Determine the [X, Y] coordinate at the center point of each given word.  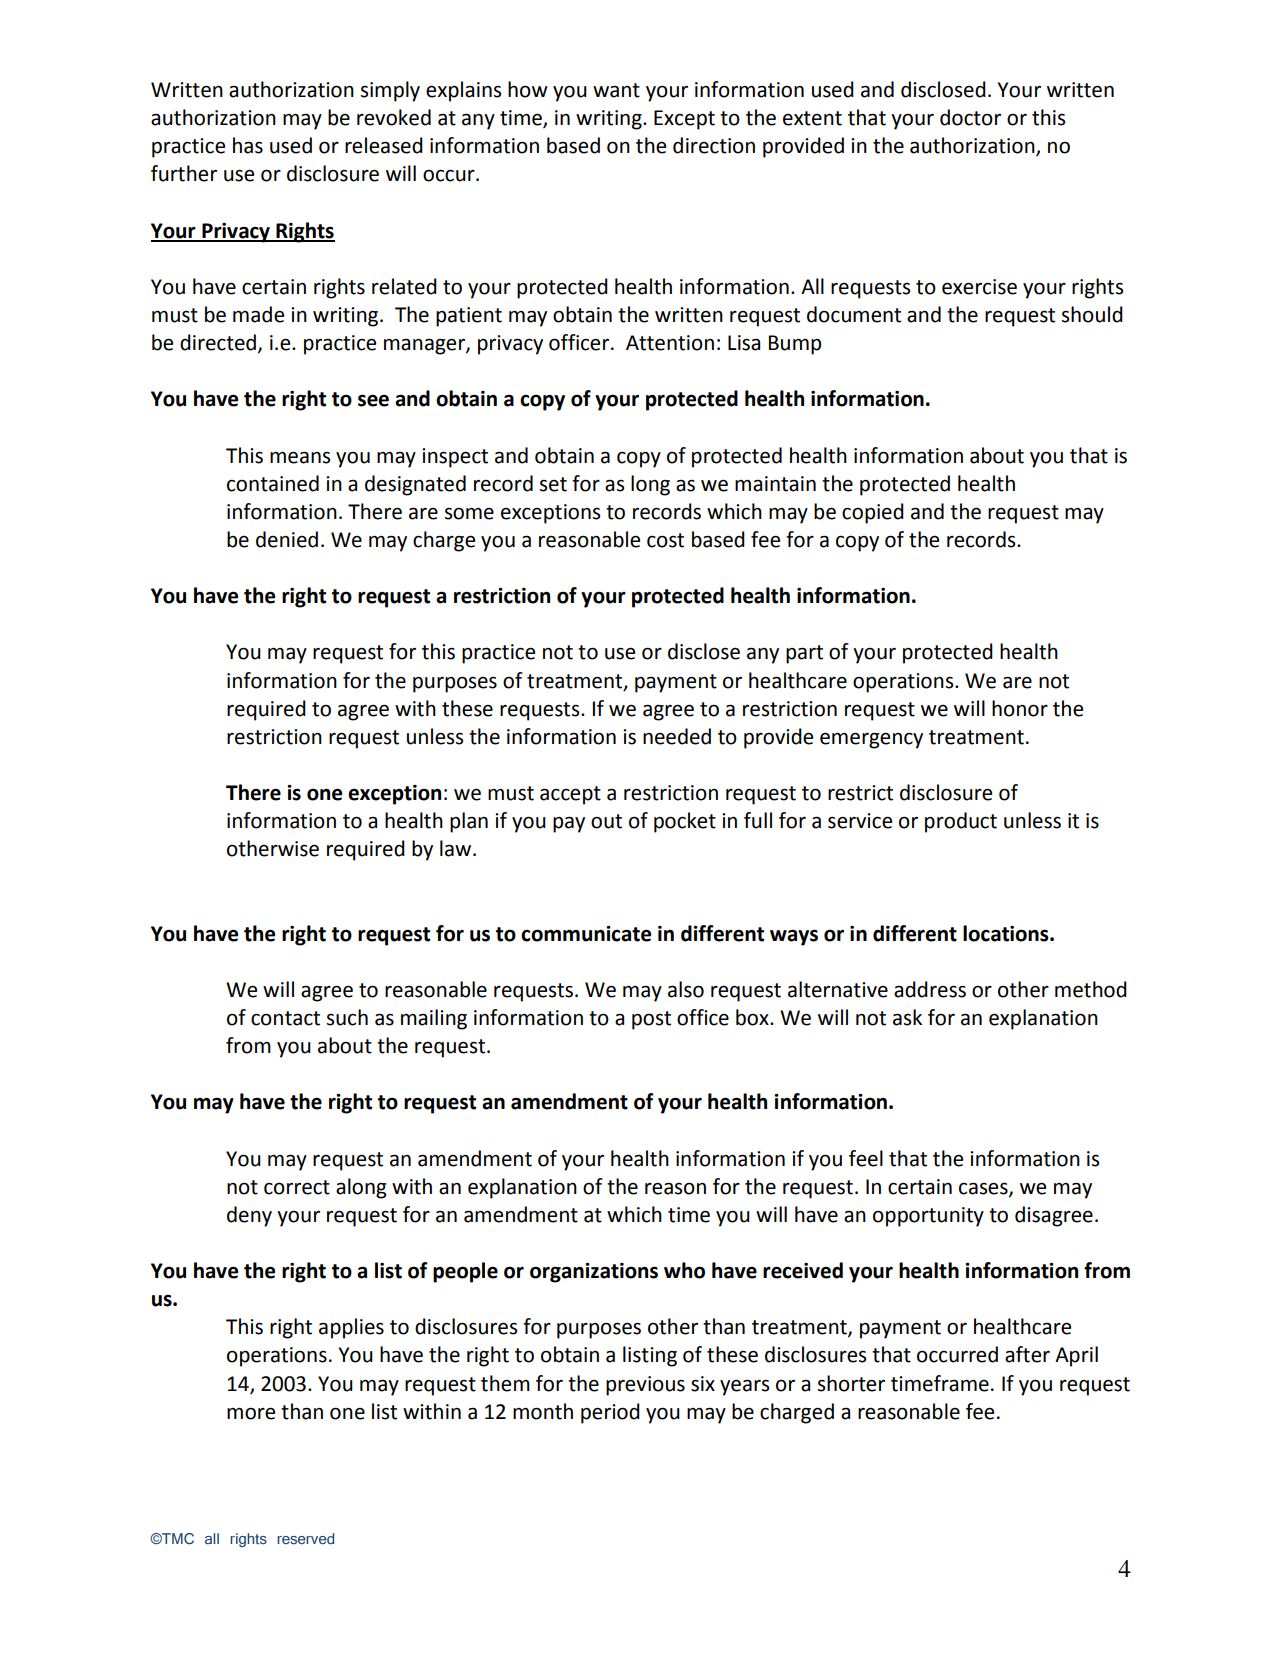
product [961, 822]
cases [984, 1189]
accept [570, 795]
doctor [970, 117]
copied [873, 513]
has [248, 145]
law [457, 848]
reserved [305, 1539]
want [616, 90]
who [684, 1270]
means [300, 457]
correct [297, 1187]
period [610, 1413]
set [553, 484]
